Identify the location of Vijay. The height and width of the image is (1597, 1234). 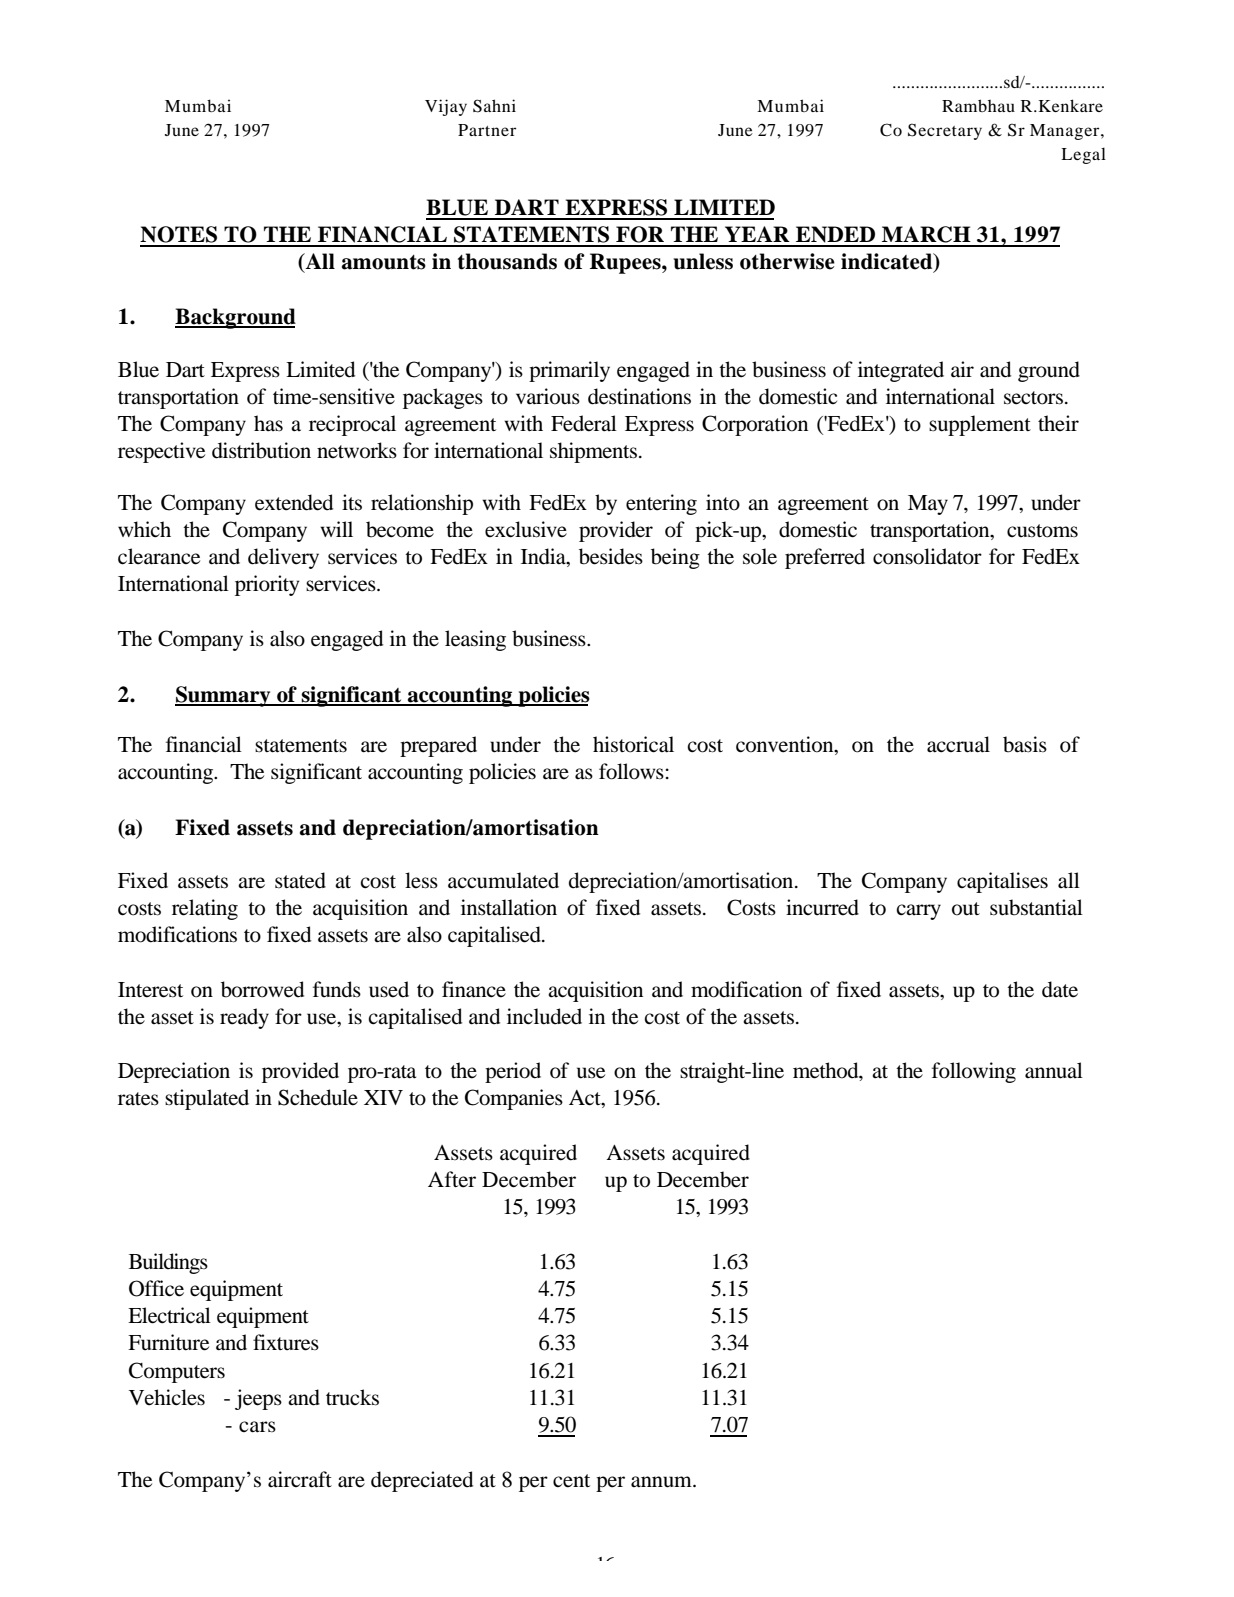
(446, 107).
